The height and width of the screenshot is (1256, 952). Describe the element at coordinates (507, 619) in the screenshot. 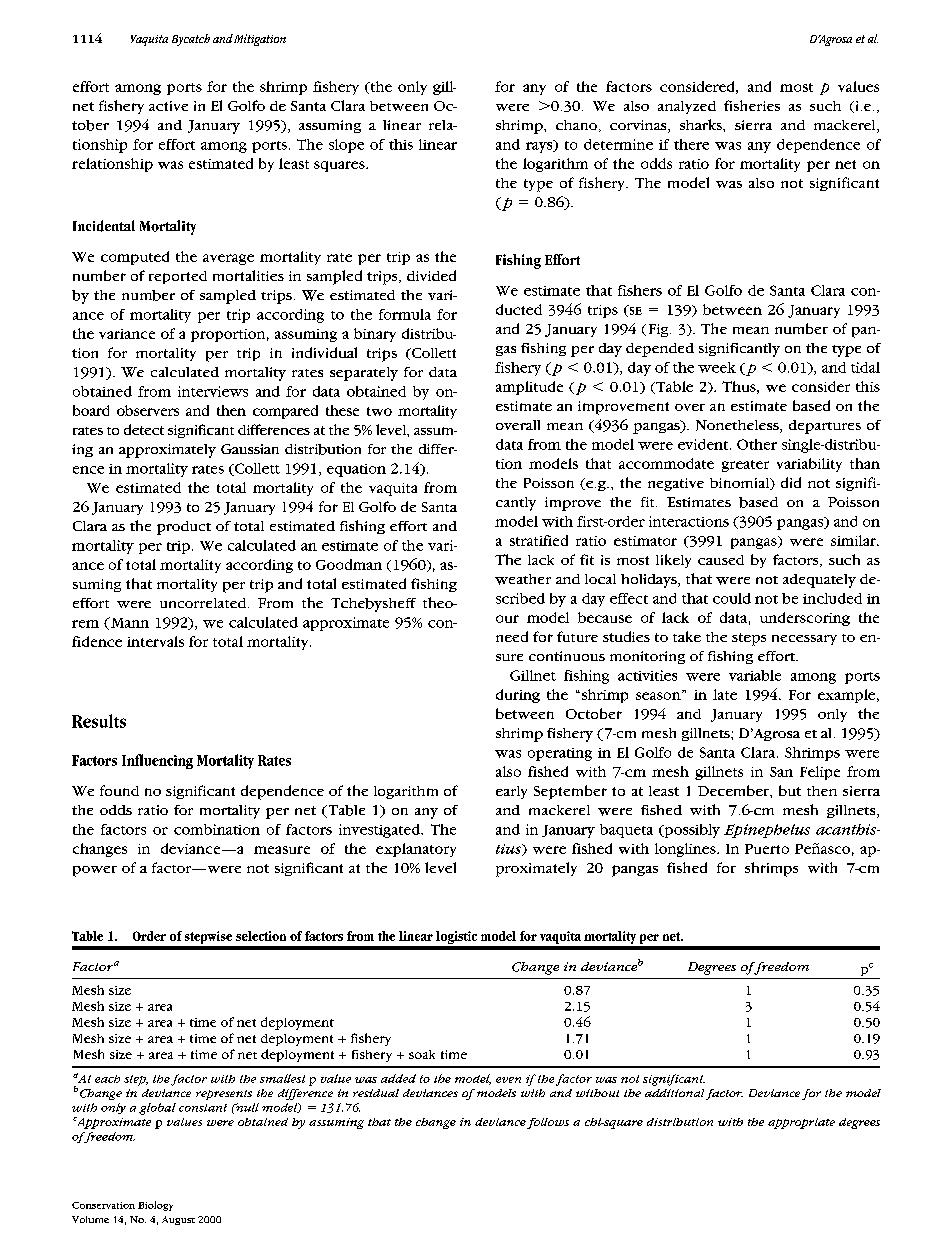

I see `our` at that location.
